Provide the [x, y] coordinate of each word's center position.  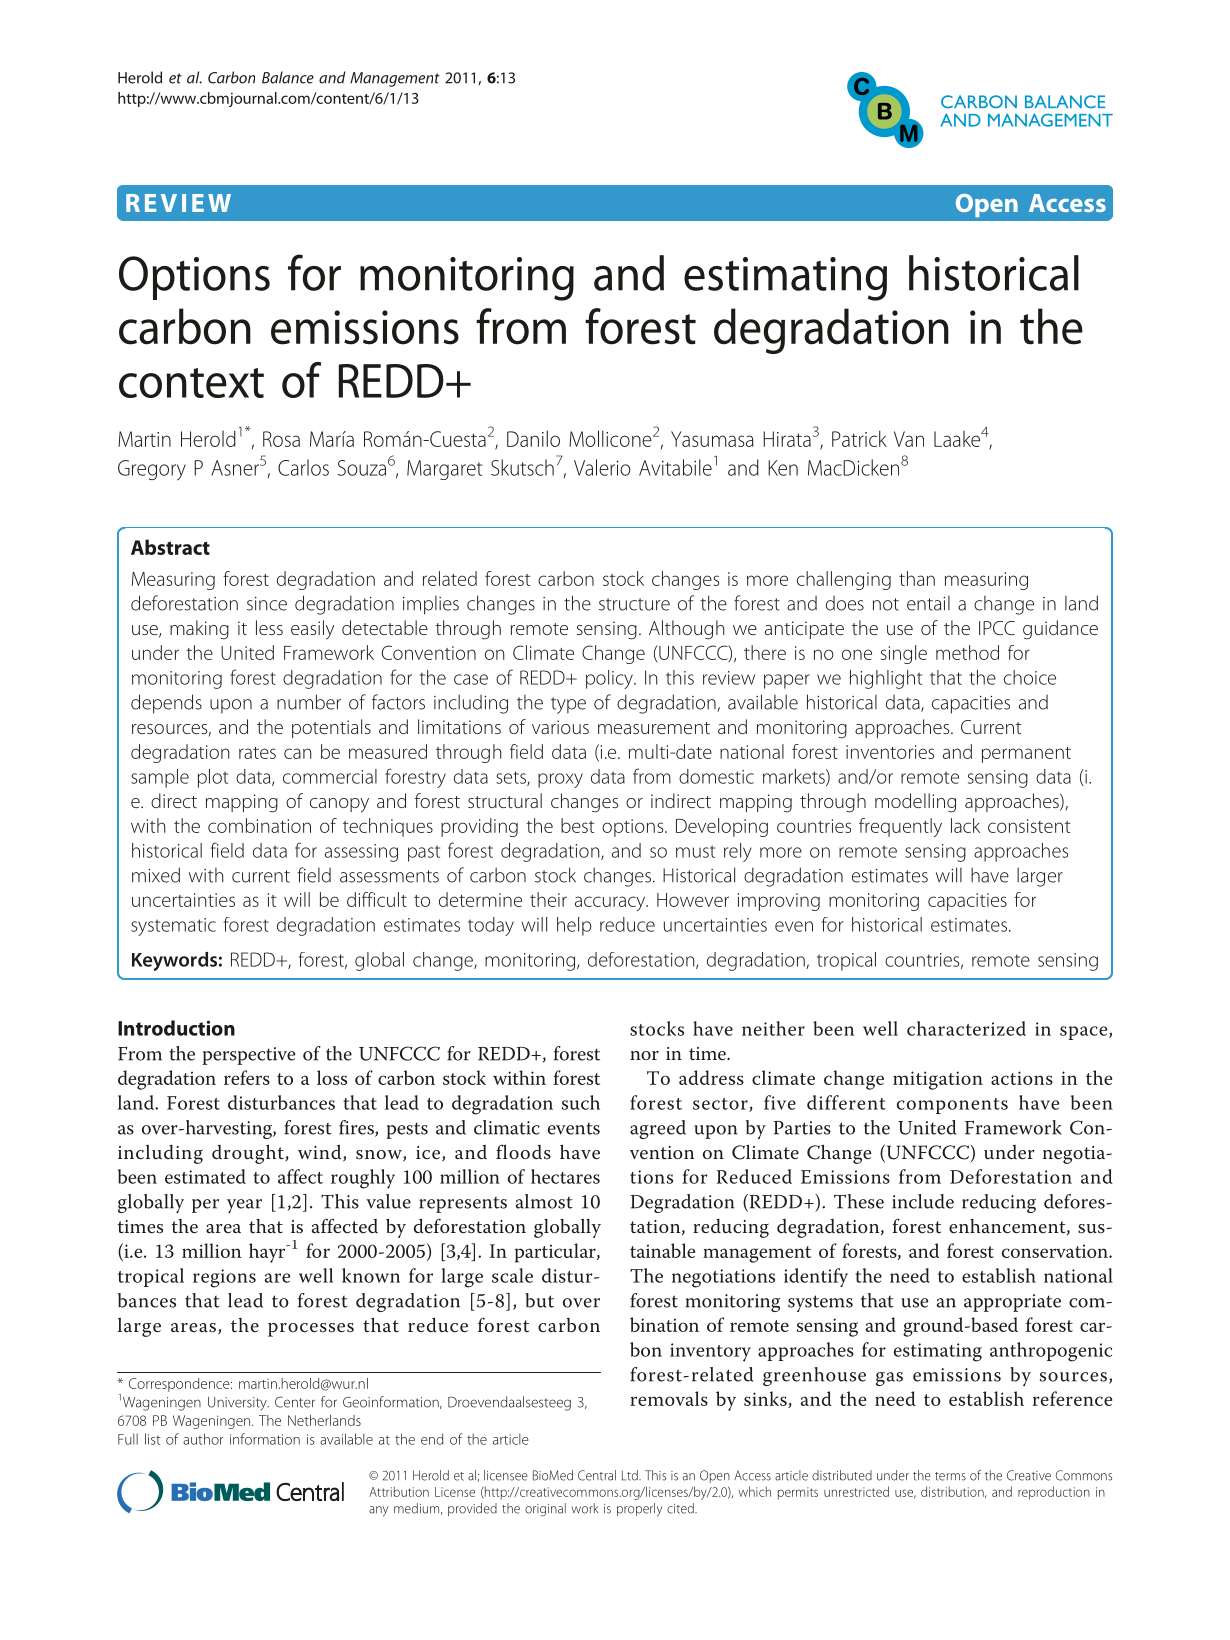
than [917, 578]
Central [597, 1475]
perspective [249, 1056]
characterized [966, 1028]
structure [634, 604]
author [203, 1439]
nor [644, 1055]
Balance [288, 77]
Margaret [444, 470]
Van [909, 439]
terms [950, 1476]
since [267, 604]
